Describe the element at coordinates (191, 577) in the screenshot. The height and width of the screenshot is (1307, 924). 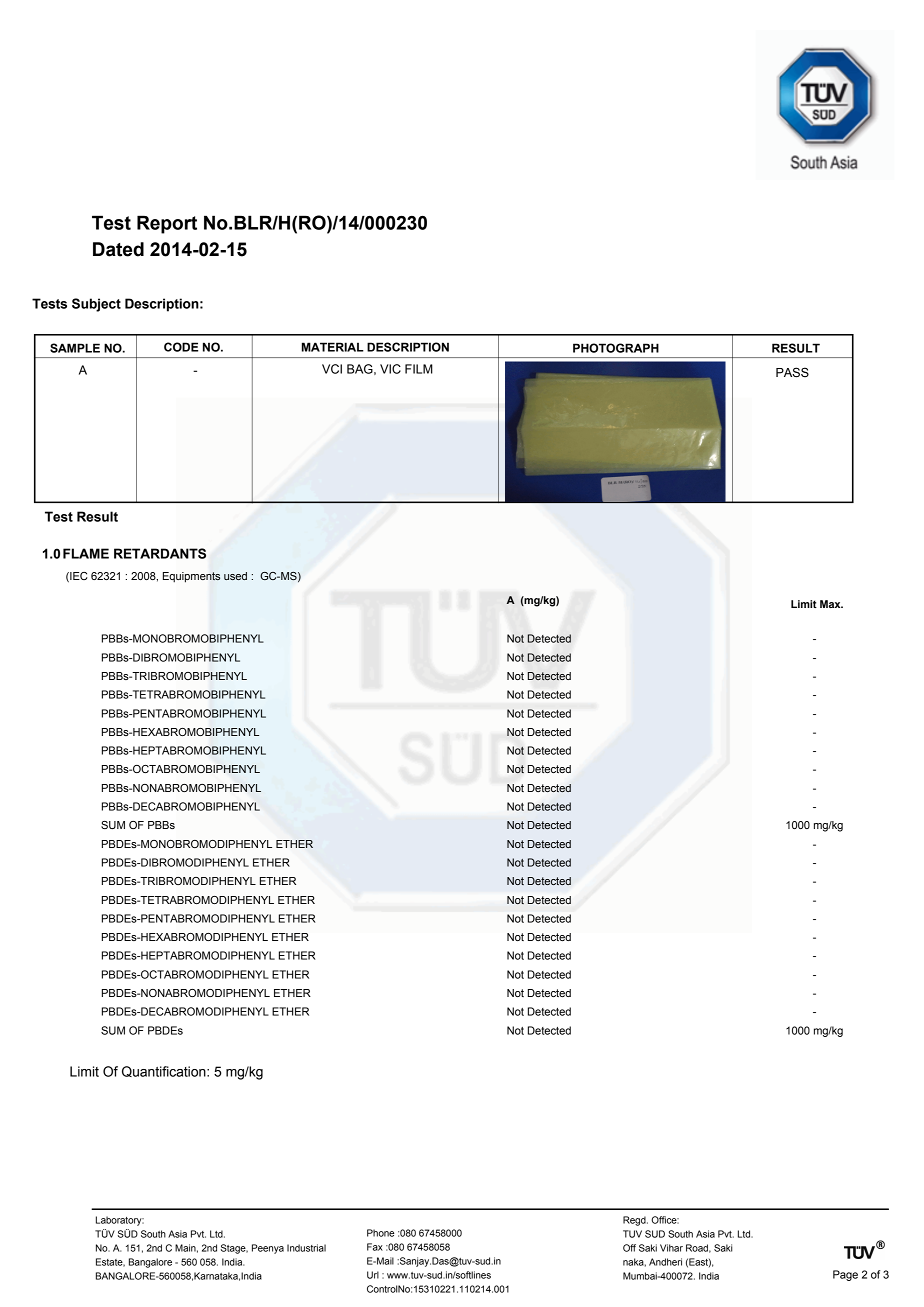
I see `Equipments` at that location.
